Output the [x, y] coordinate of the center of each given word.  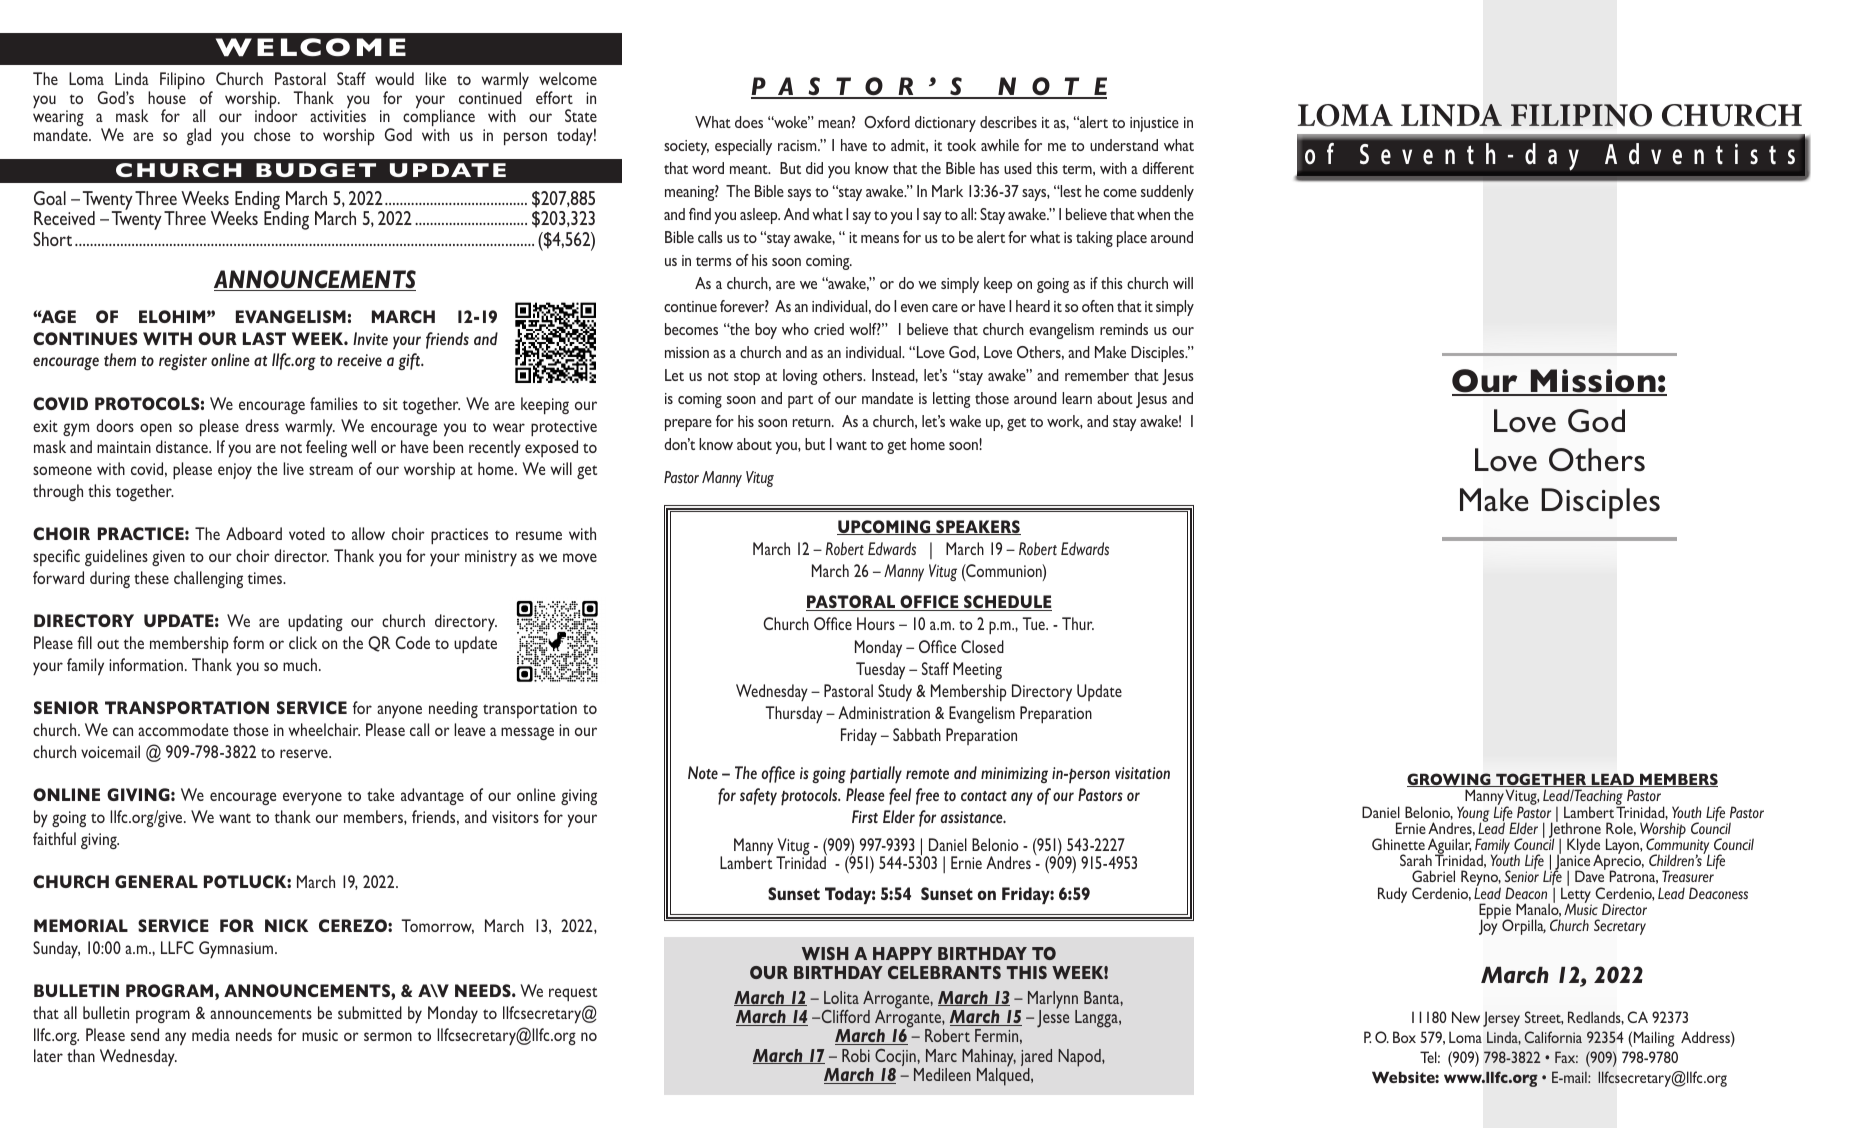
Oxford [887, 122]
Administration [884, 712]
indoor [276, 115]
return [813, 422]
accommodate [183, 729]
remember [1097, 375]
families [334, 403]
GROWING [1450, 780]
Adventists [1700, 154]
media [211, 1034]
